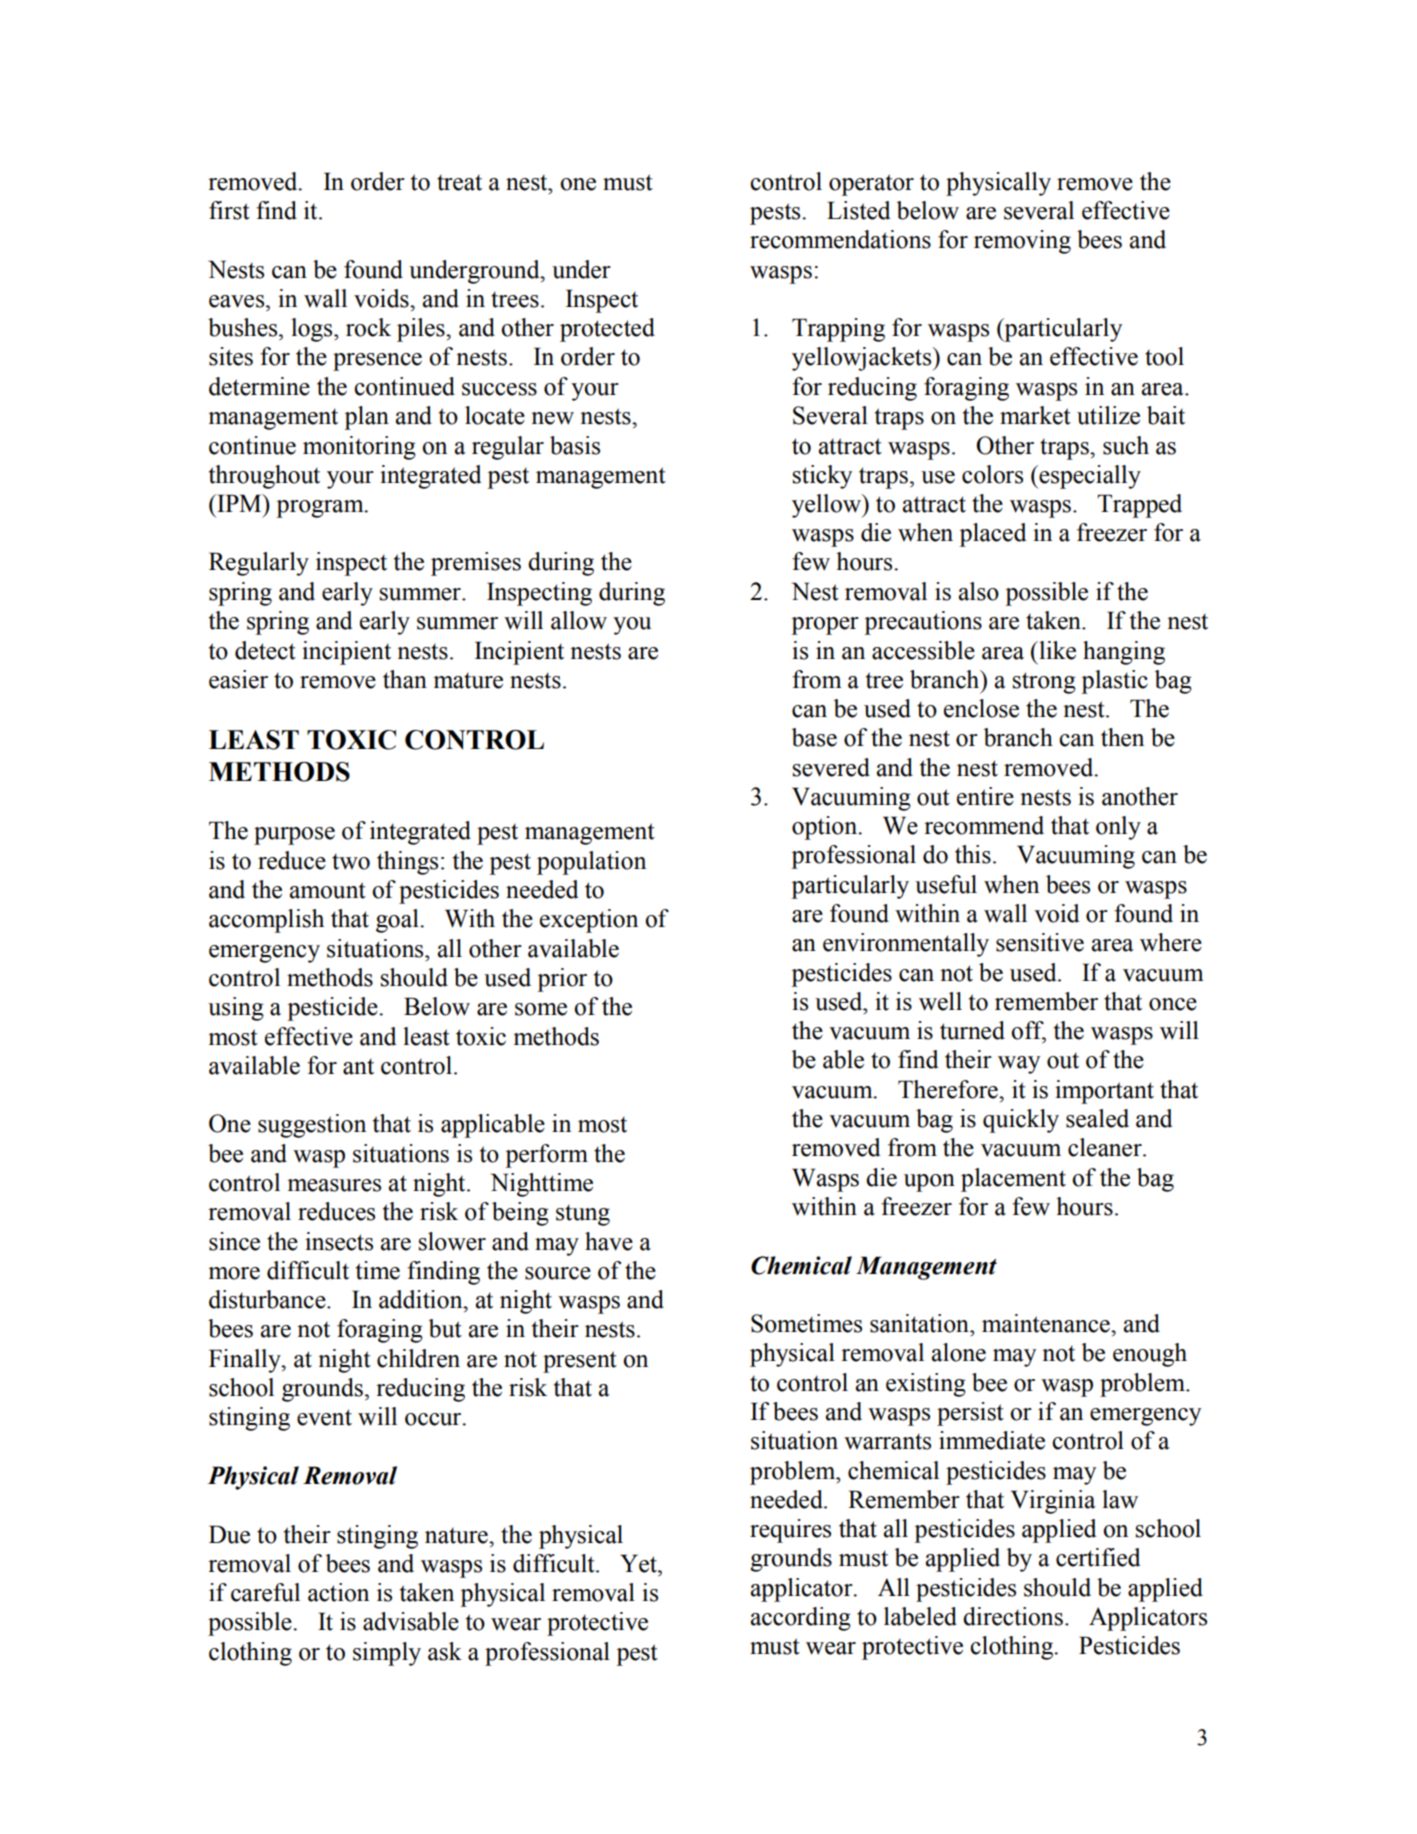  What do you see at coordinates (822, 477) in the image?
I see `sticky` at bounding box center [822, 477].
